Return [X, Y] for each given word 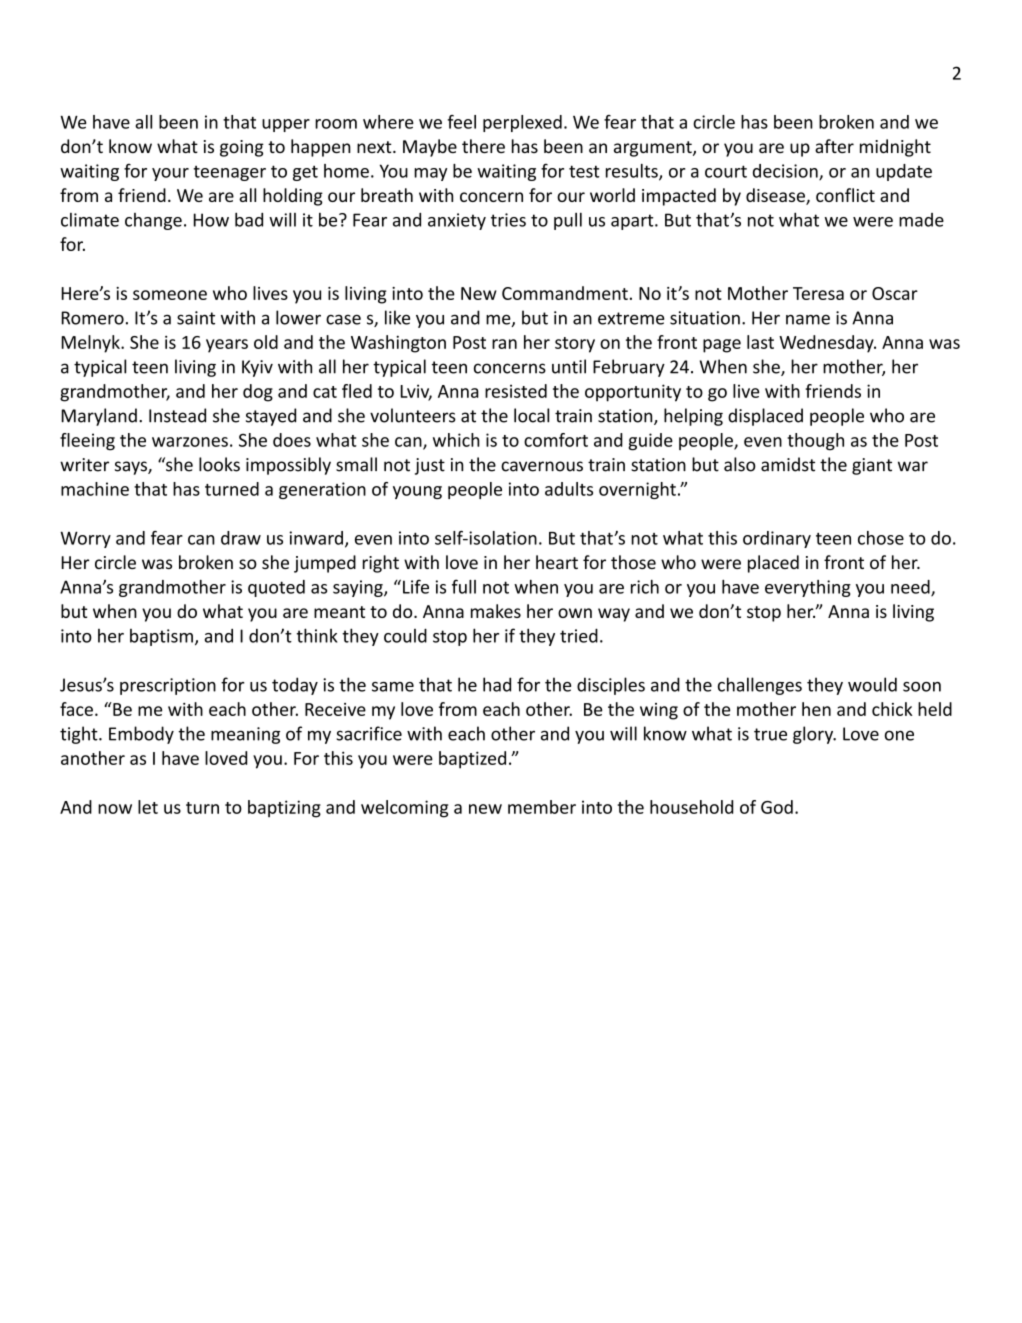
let [148, 807]
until [569, 366]
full [464, 586]
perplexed [522, 123]
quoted [276, 588]
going [242, 148]
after [834, 146]
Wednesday [827, 344]
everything [808, 588]
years [227, 346]
